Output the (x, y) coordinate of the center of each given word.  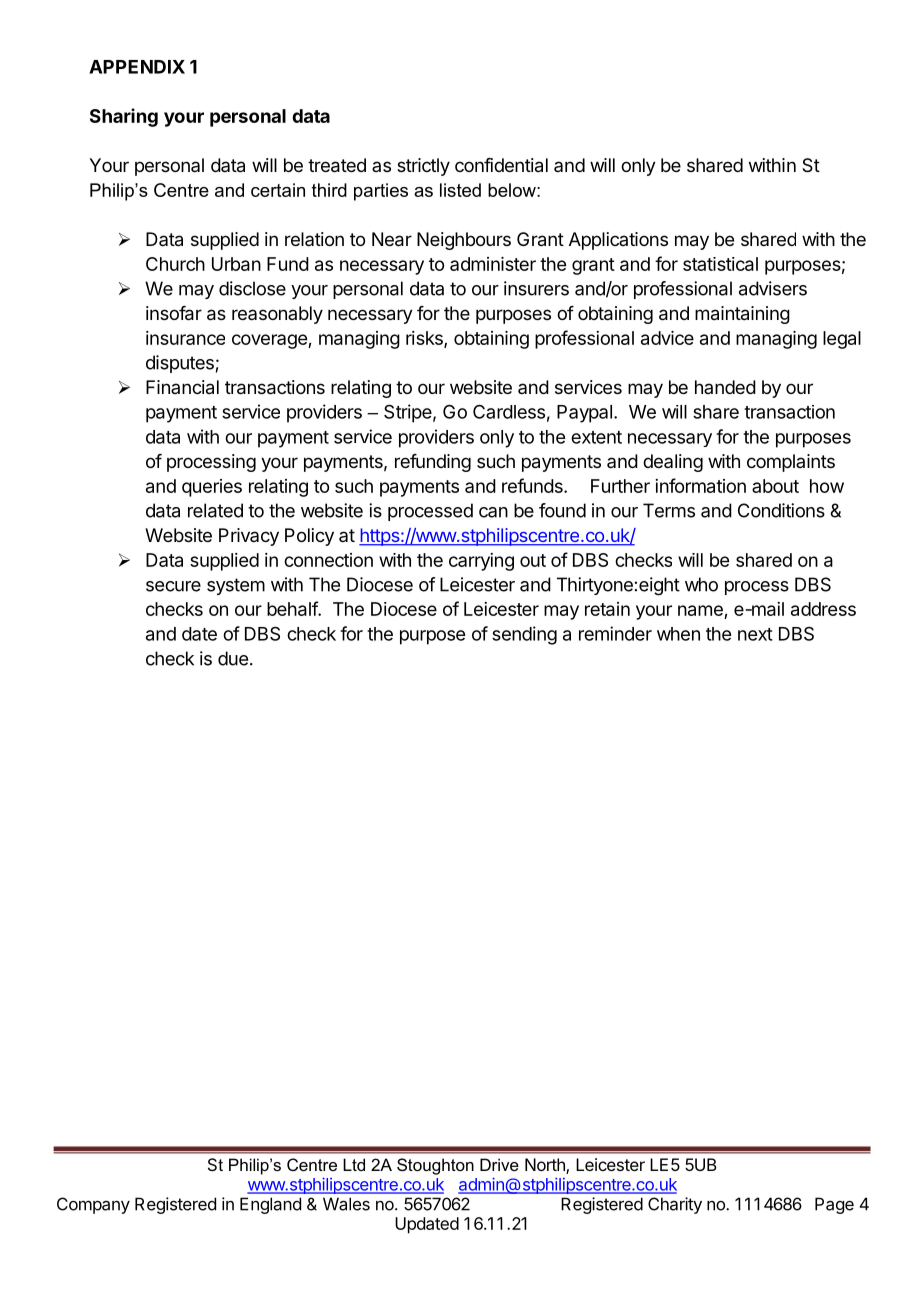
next (755, 634)
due (233, 658)
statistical (720, 264)
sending (524, 635)
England (270, 1205)
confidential (501, 165)
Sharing (124, 117)
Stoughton (435, 1166)
